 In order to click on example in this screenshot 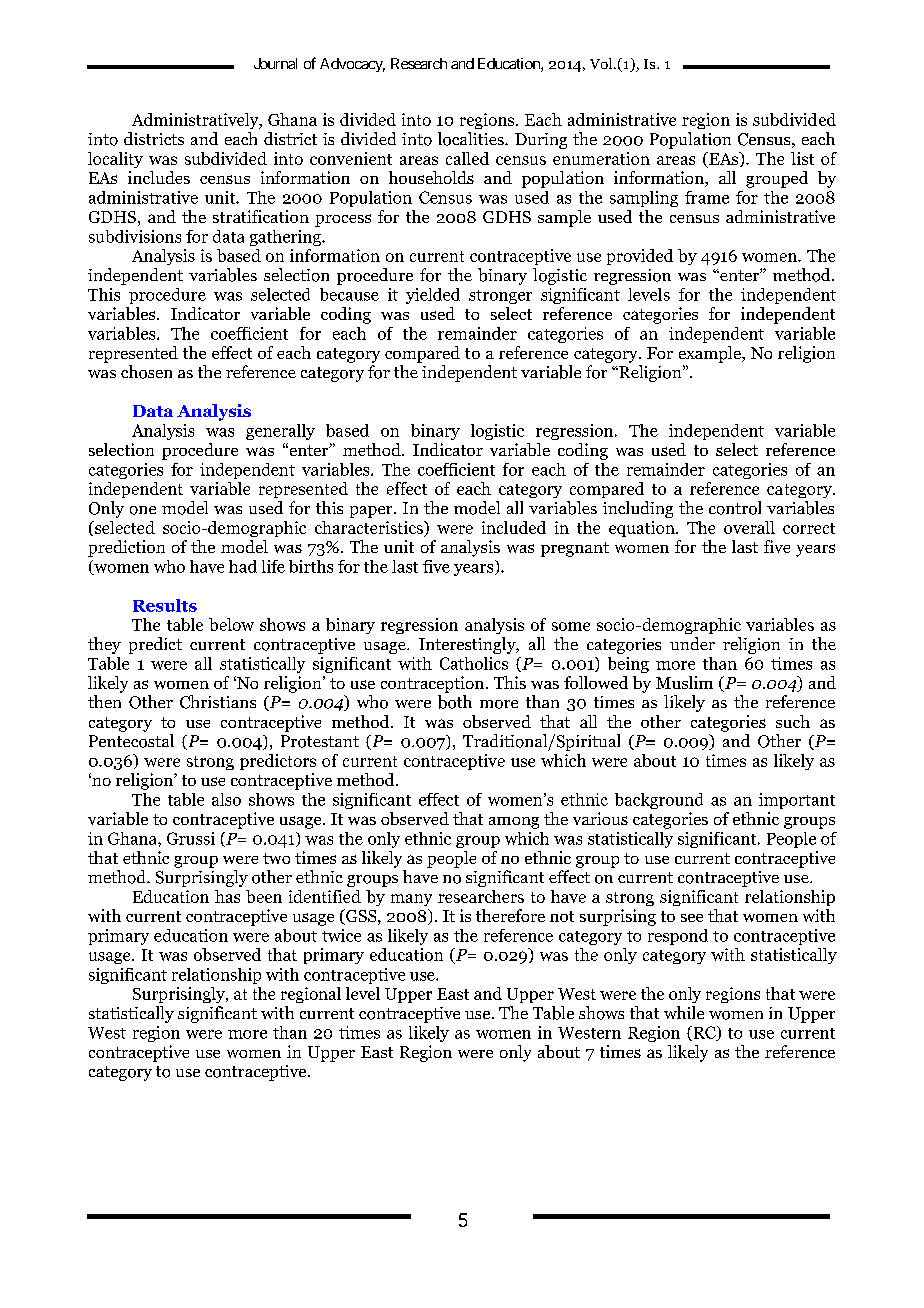, I will do `click(711, 354)`.
